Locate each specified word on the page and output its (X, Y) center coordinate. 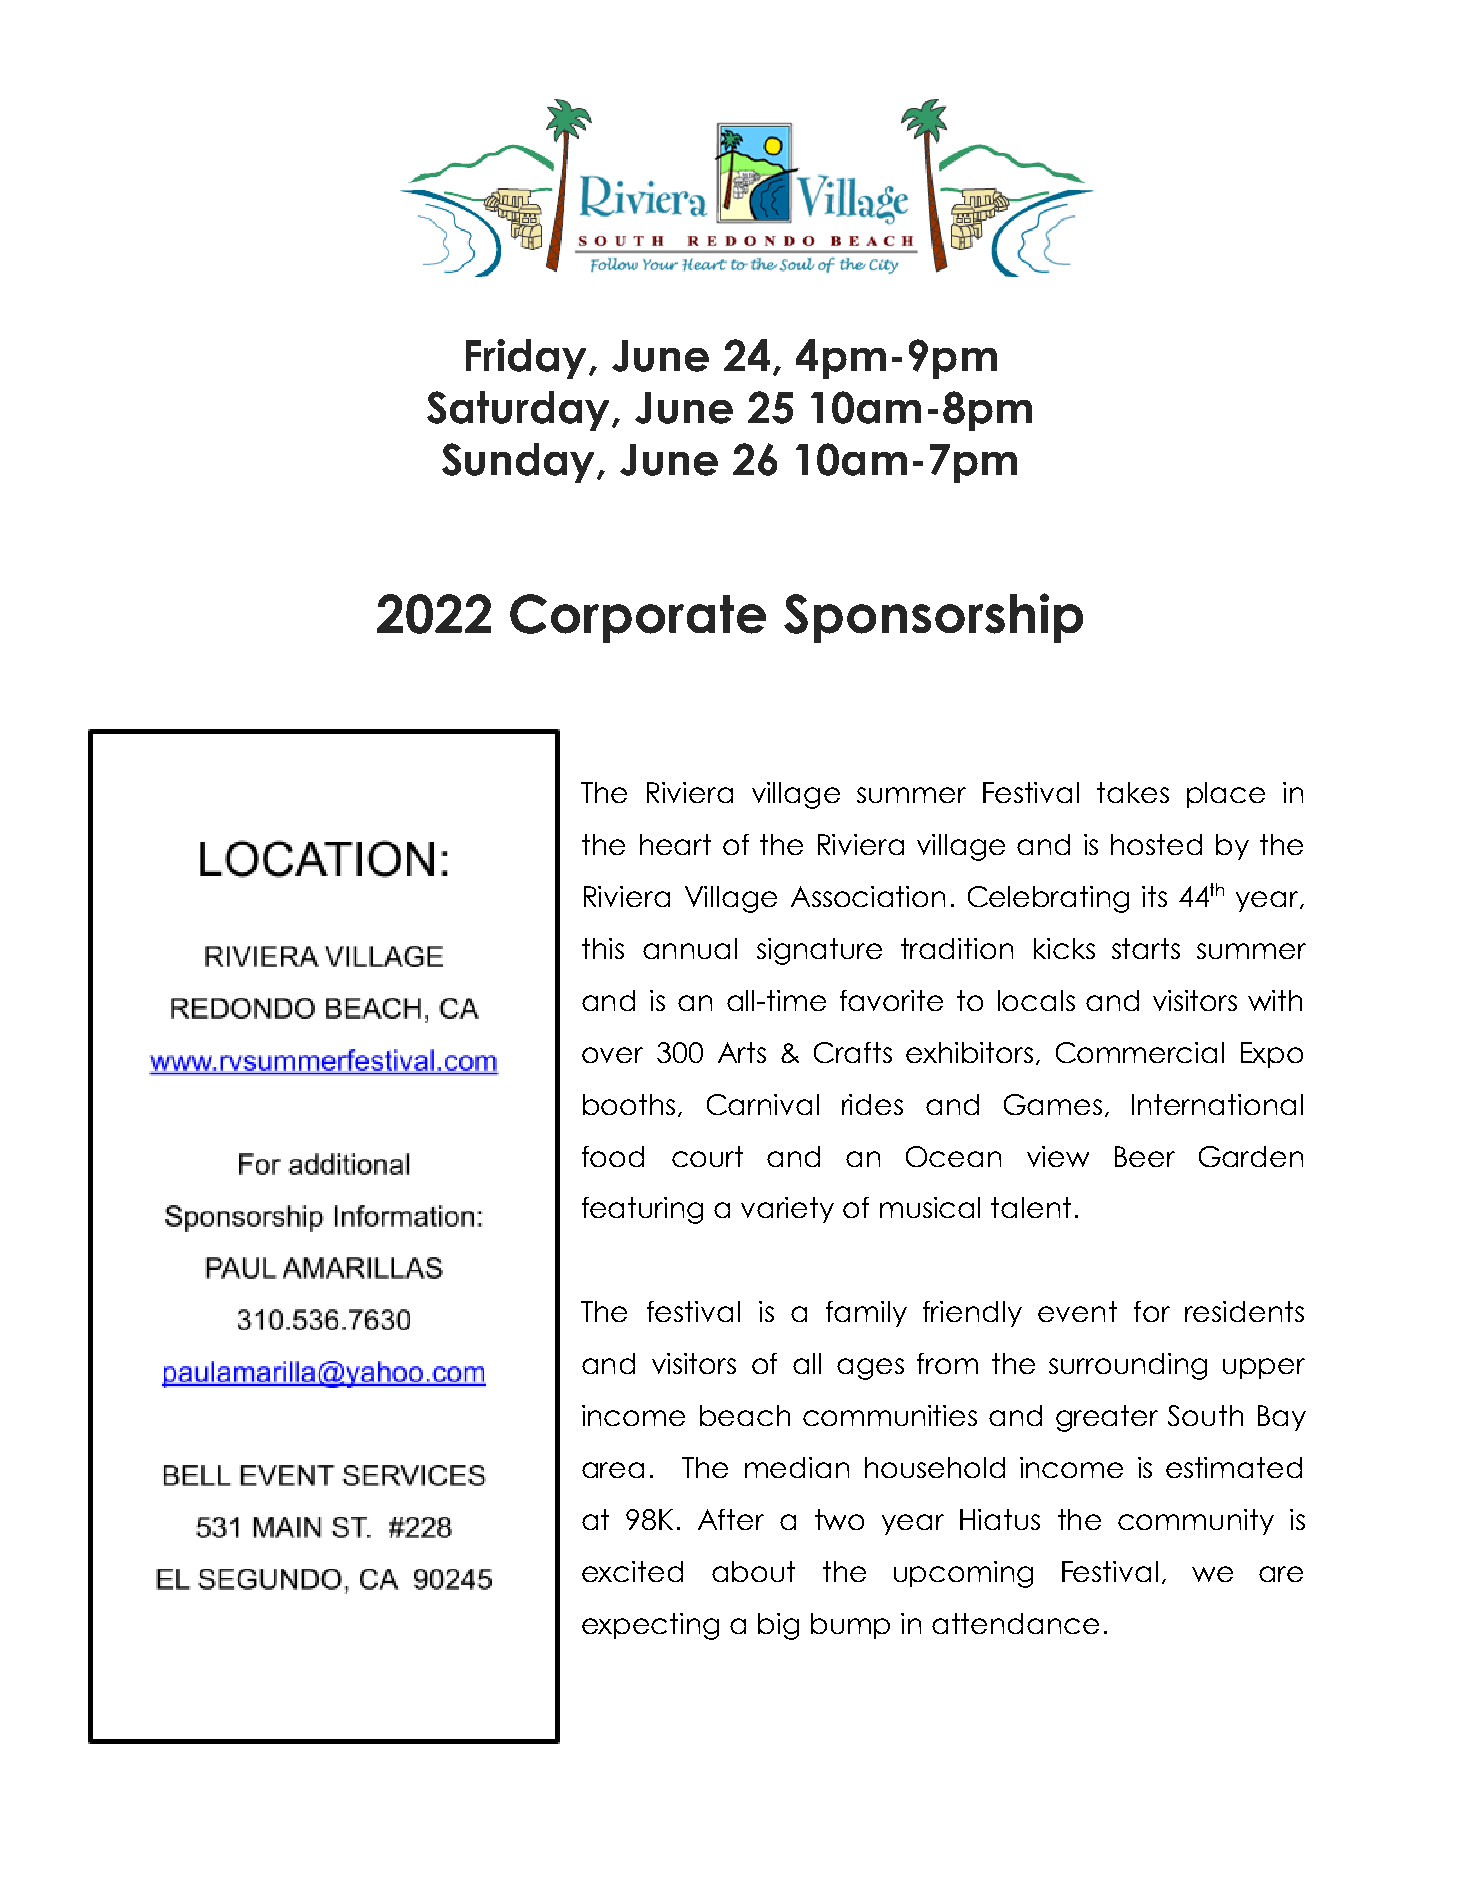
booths (629, 1104)
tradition (957, 948)
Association (868, 896)
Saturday (520, 411)
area (613, 1470)
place (1226, 795)
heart (675, 844)
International (1217, 1104)
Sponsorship (933, 618)
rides (872, 1104)
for (1152, 1311)
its (1154, 896)
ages (870, 1369)
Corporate (638, 618)
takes (1133, 792)
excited (632, 1571)
